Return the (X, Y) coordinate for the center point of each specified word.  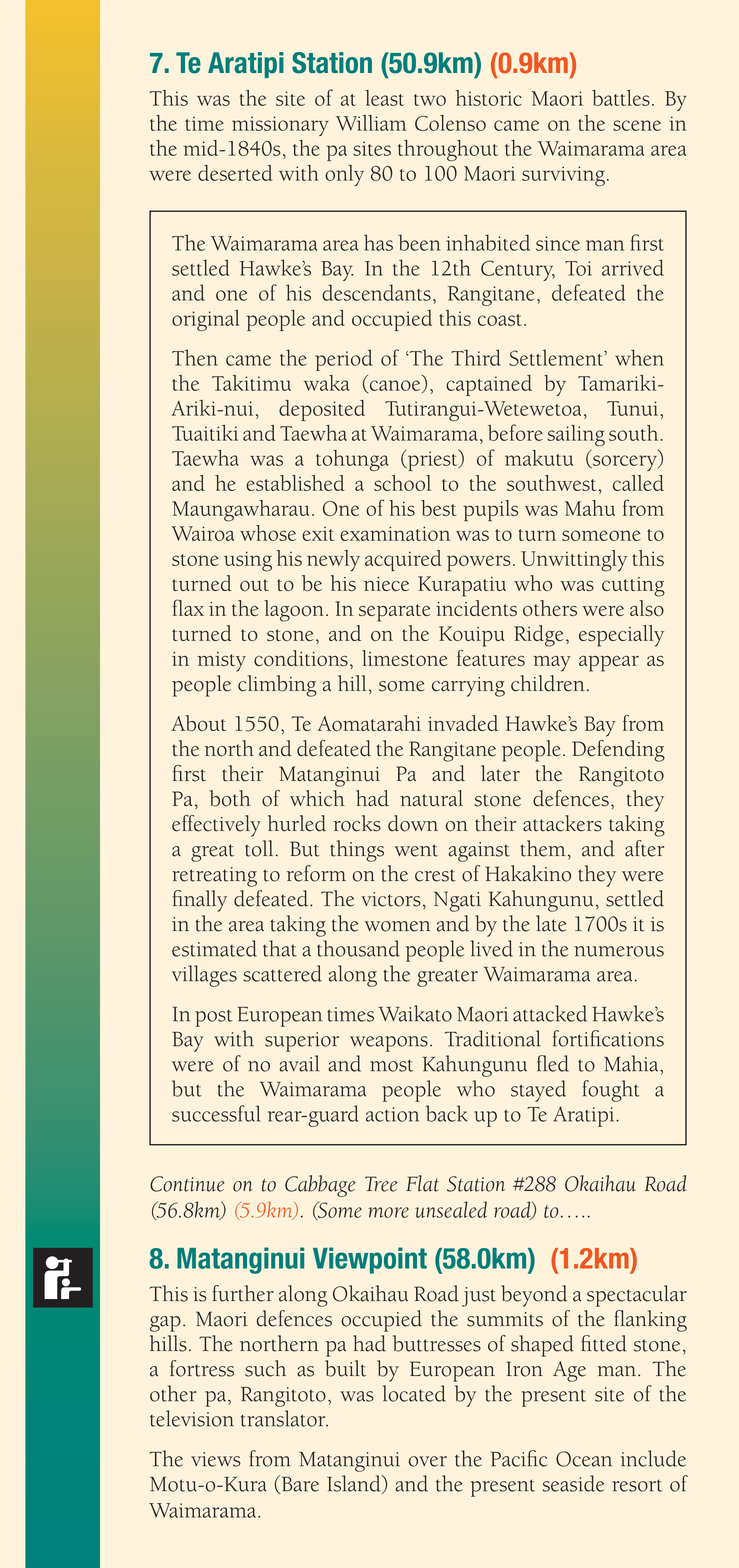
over (428, 1461)
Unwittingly (574, 561)
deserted (235, 173)
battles (621, 98)
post (213, 1018)
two (430, 100)
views (216, 1459)
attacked (550, 1013)
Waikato (415, 1013)
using (248, 561)
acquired (403, 561)
